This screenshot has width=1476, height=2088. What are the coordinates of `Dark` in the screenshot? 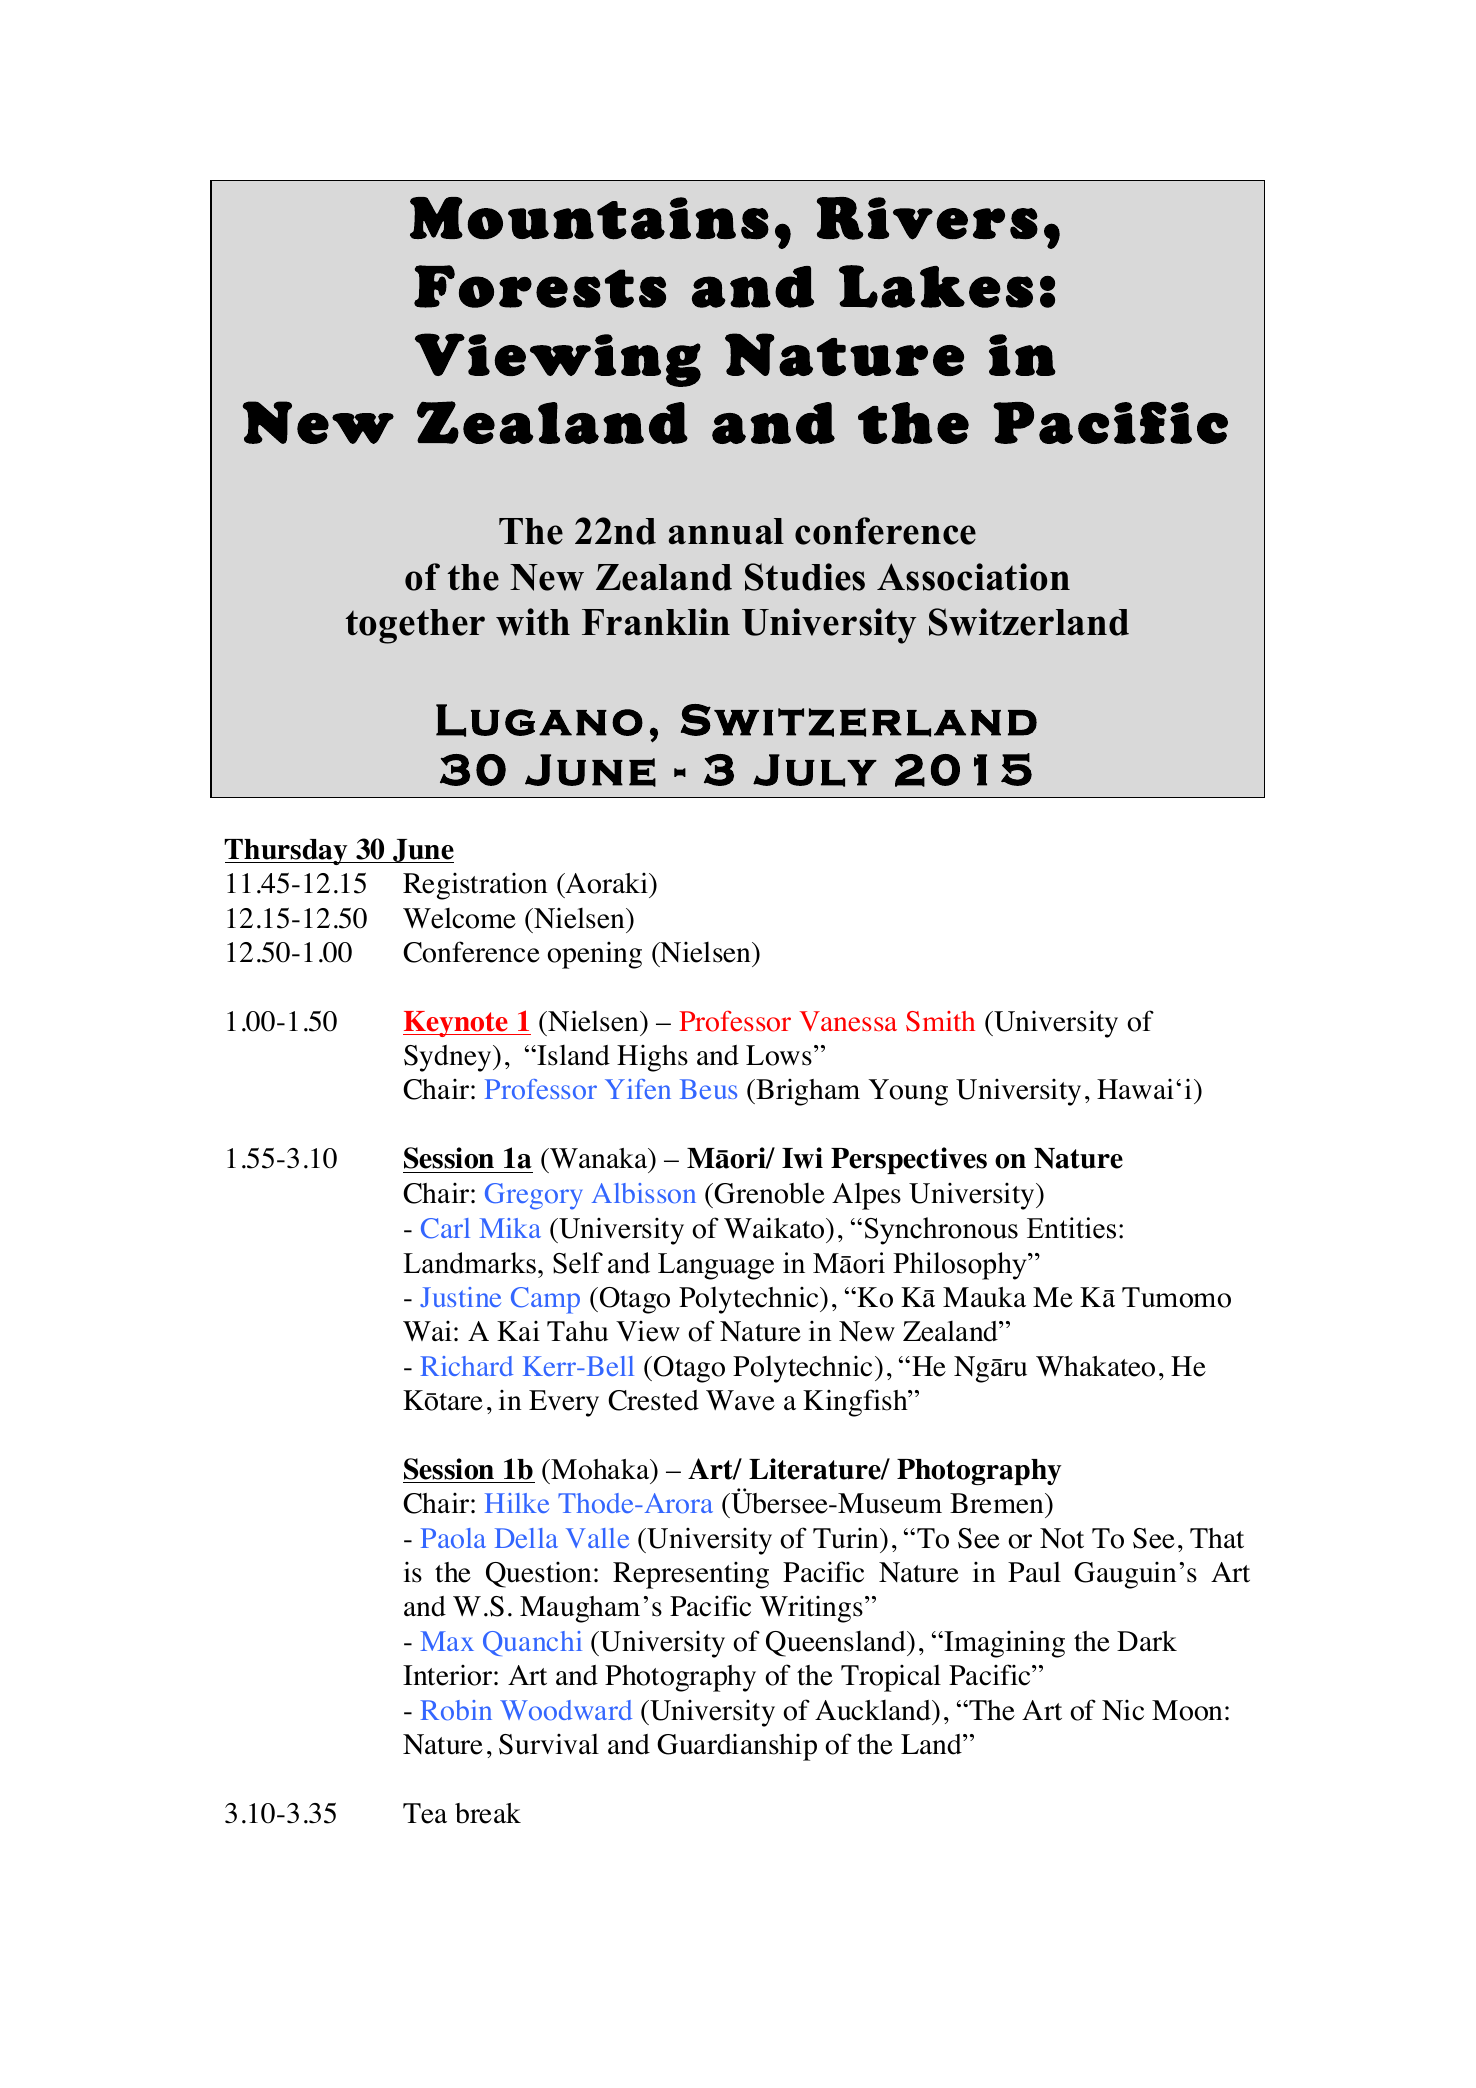 It's located at (1147, 1641).
